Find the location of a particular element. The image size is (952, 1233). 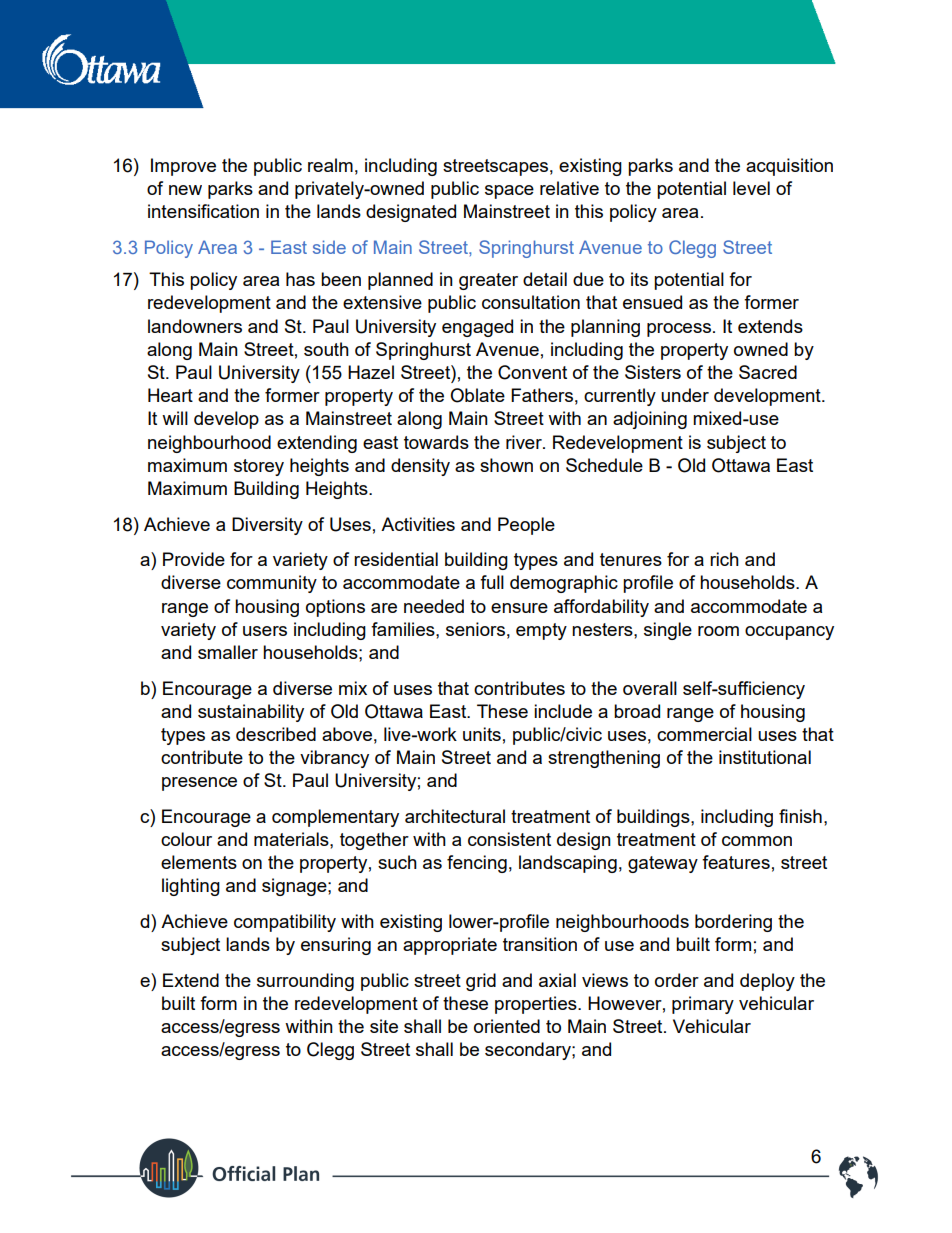

Heart is located at coordinates (170, 395).
